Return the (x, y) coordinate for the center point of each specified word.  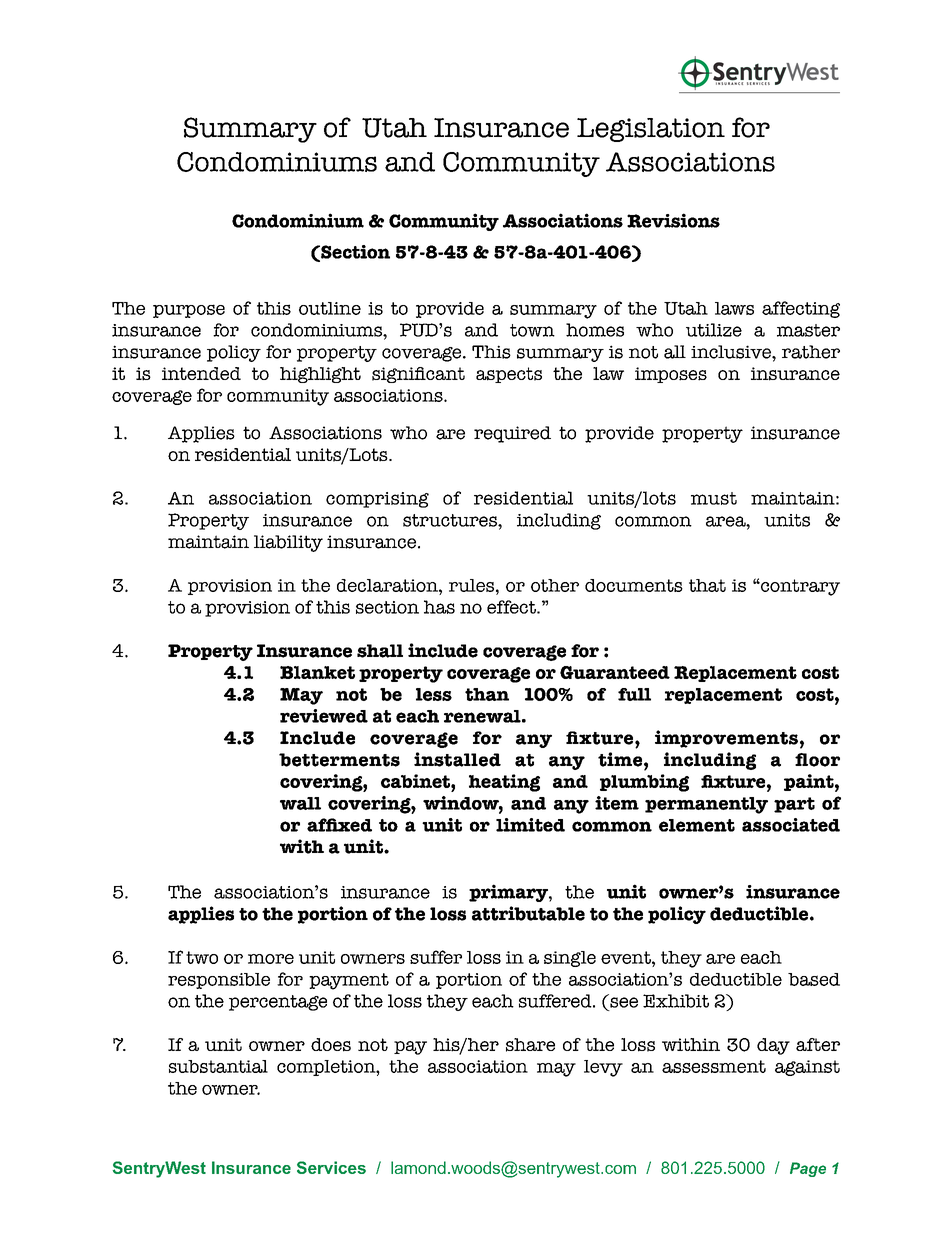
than (487, 694)
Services (331, 1167)
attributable (528, 913)
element (697, 825)
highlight (320, 375)
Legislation (651, 130)
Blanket (317, 672)
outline (330, 308)
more (271, 959)
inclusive (732, 352)
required (512, 434)
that (707, 585)
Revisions (673, 220)
